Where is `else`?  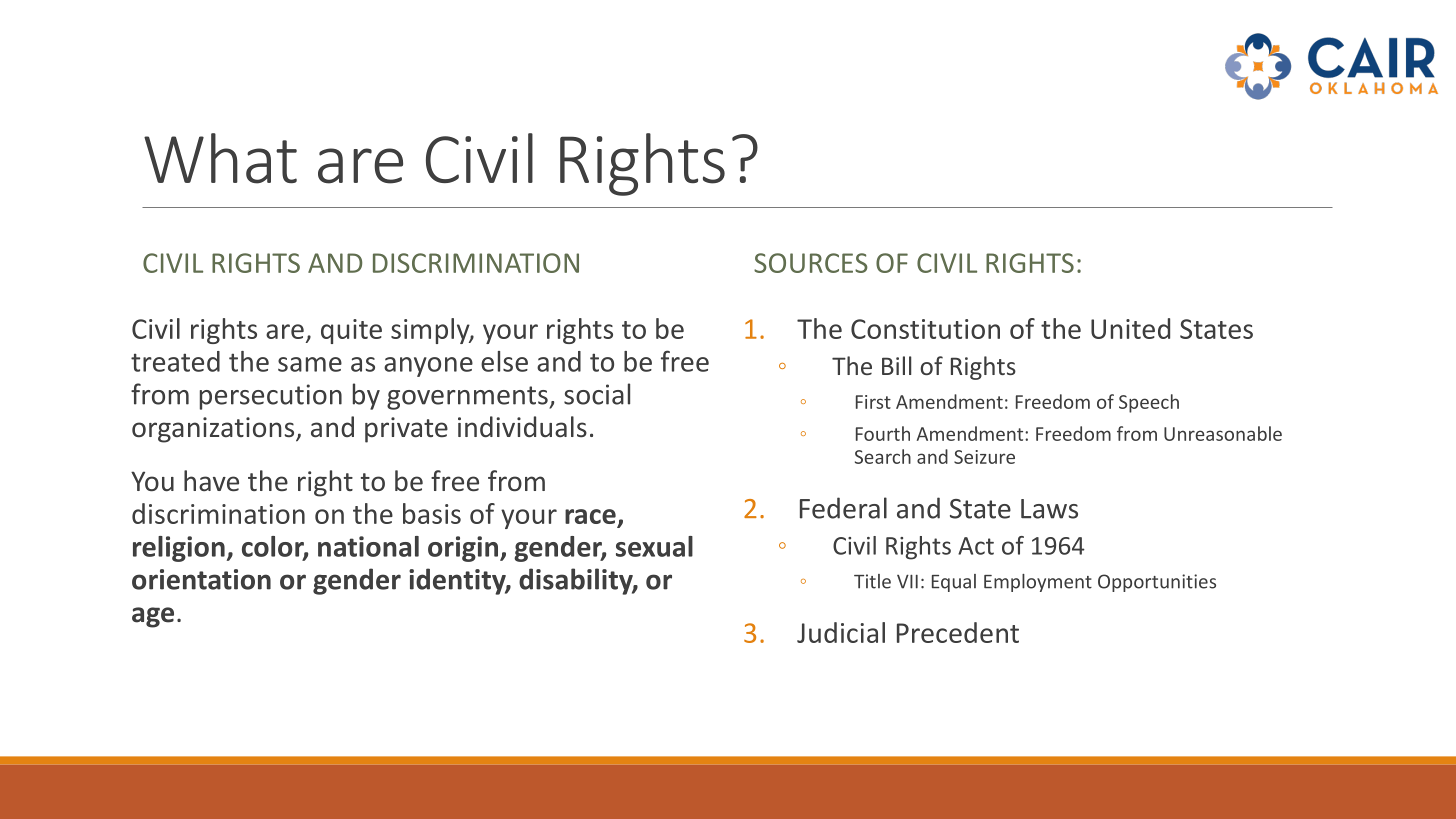 else is located at coordinates (504, 361).
